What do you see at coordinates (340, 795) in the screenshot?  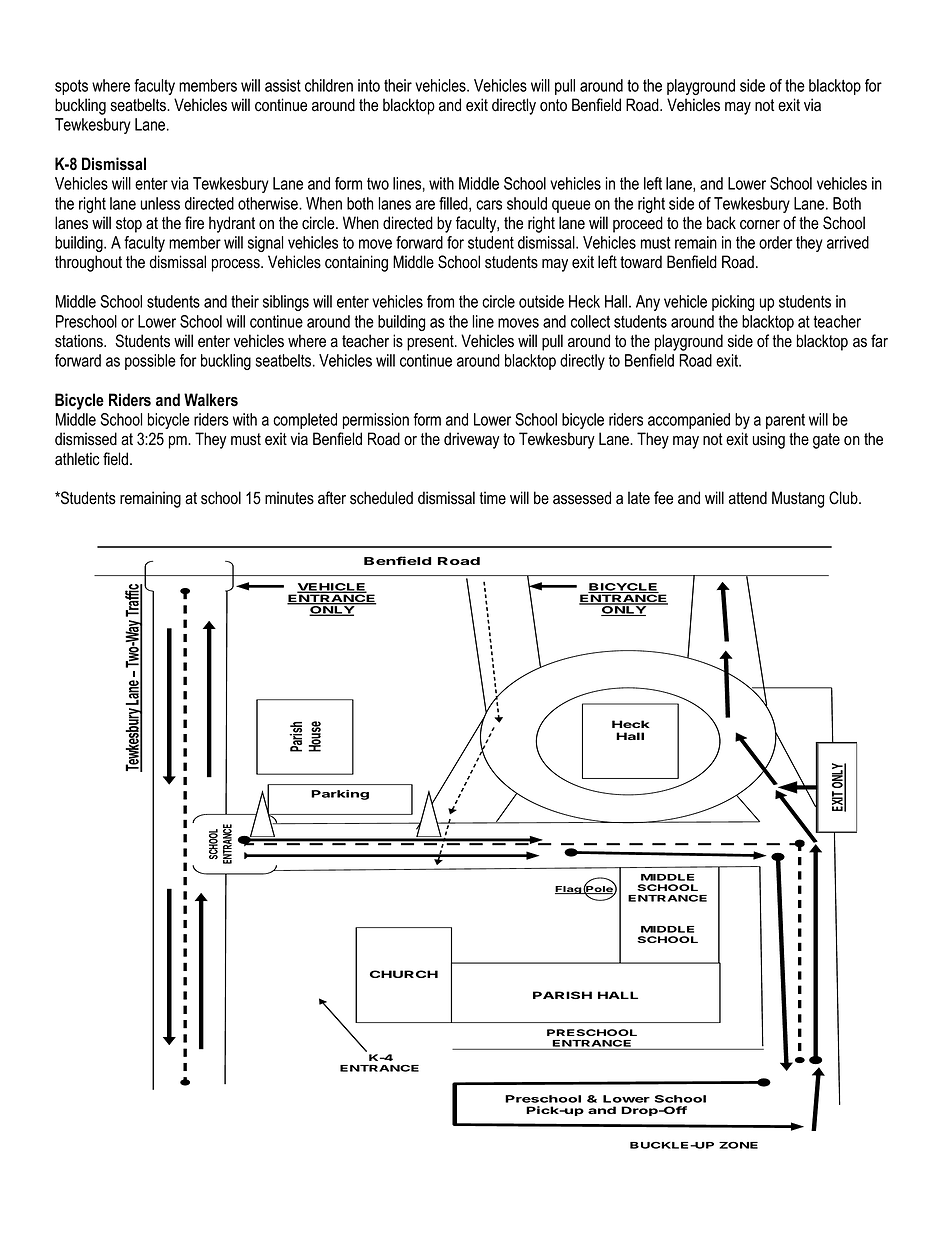 I see `Parking` at bounding box center [340, 795].
